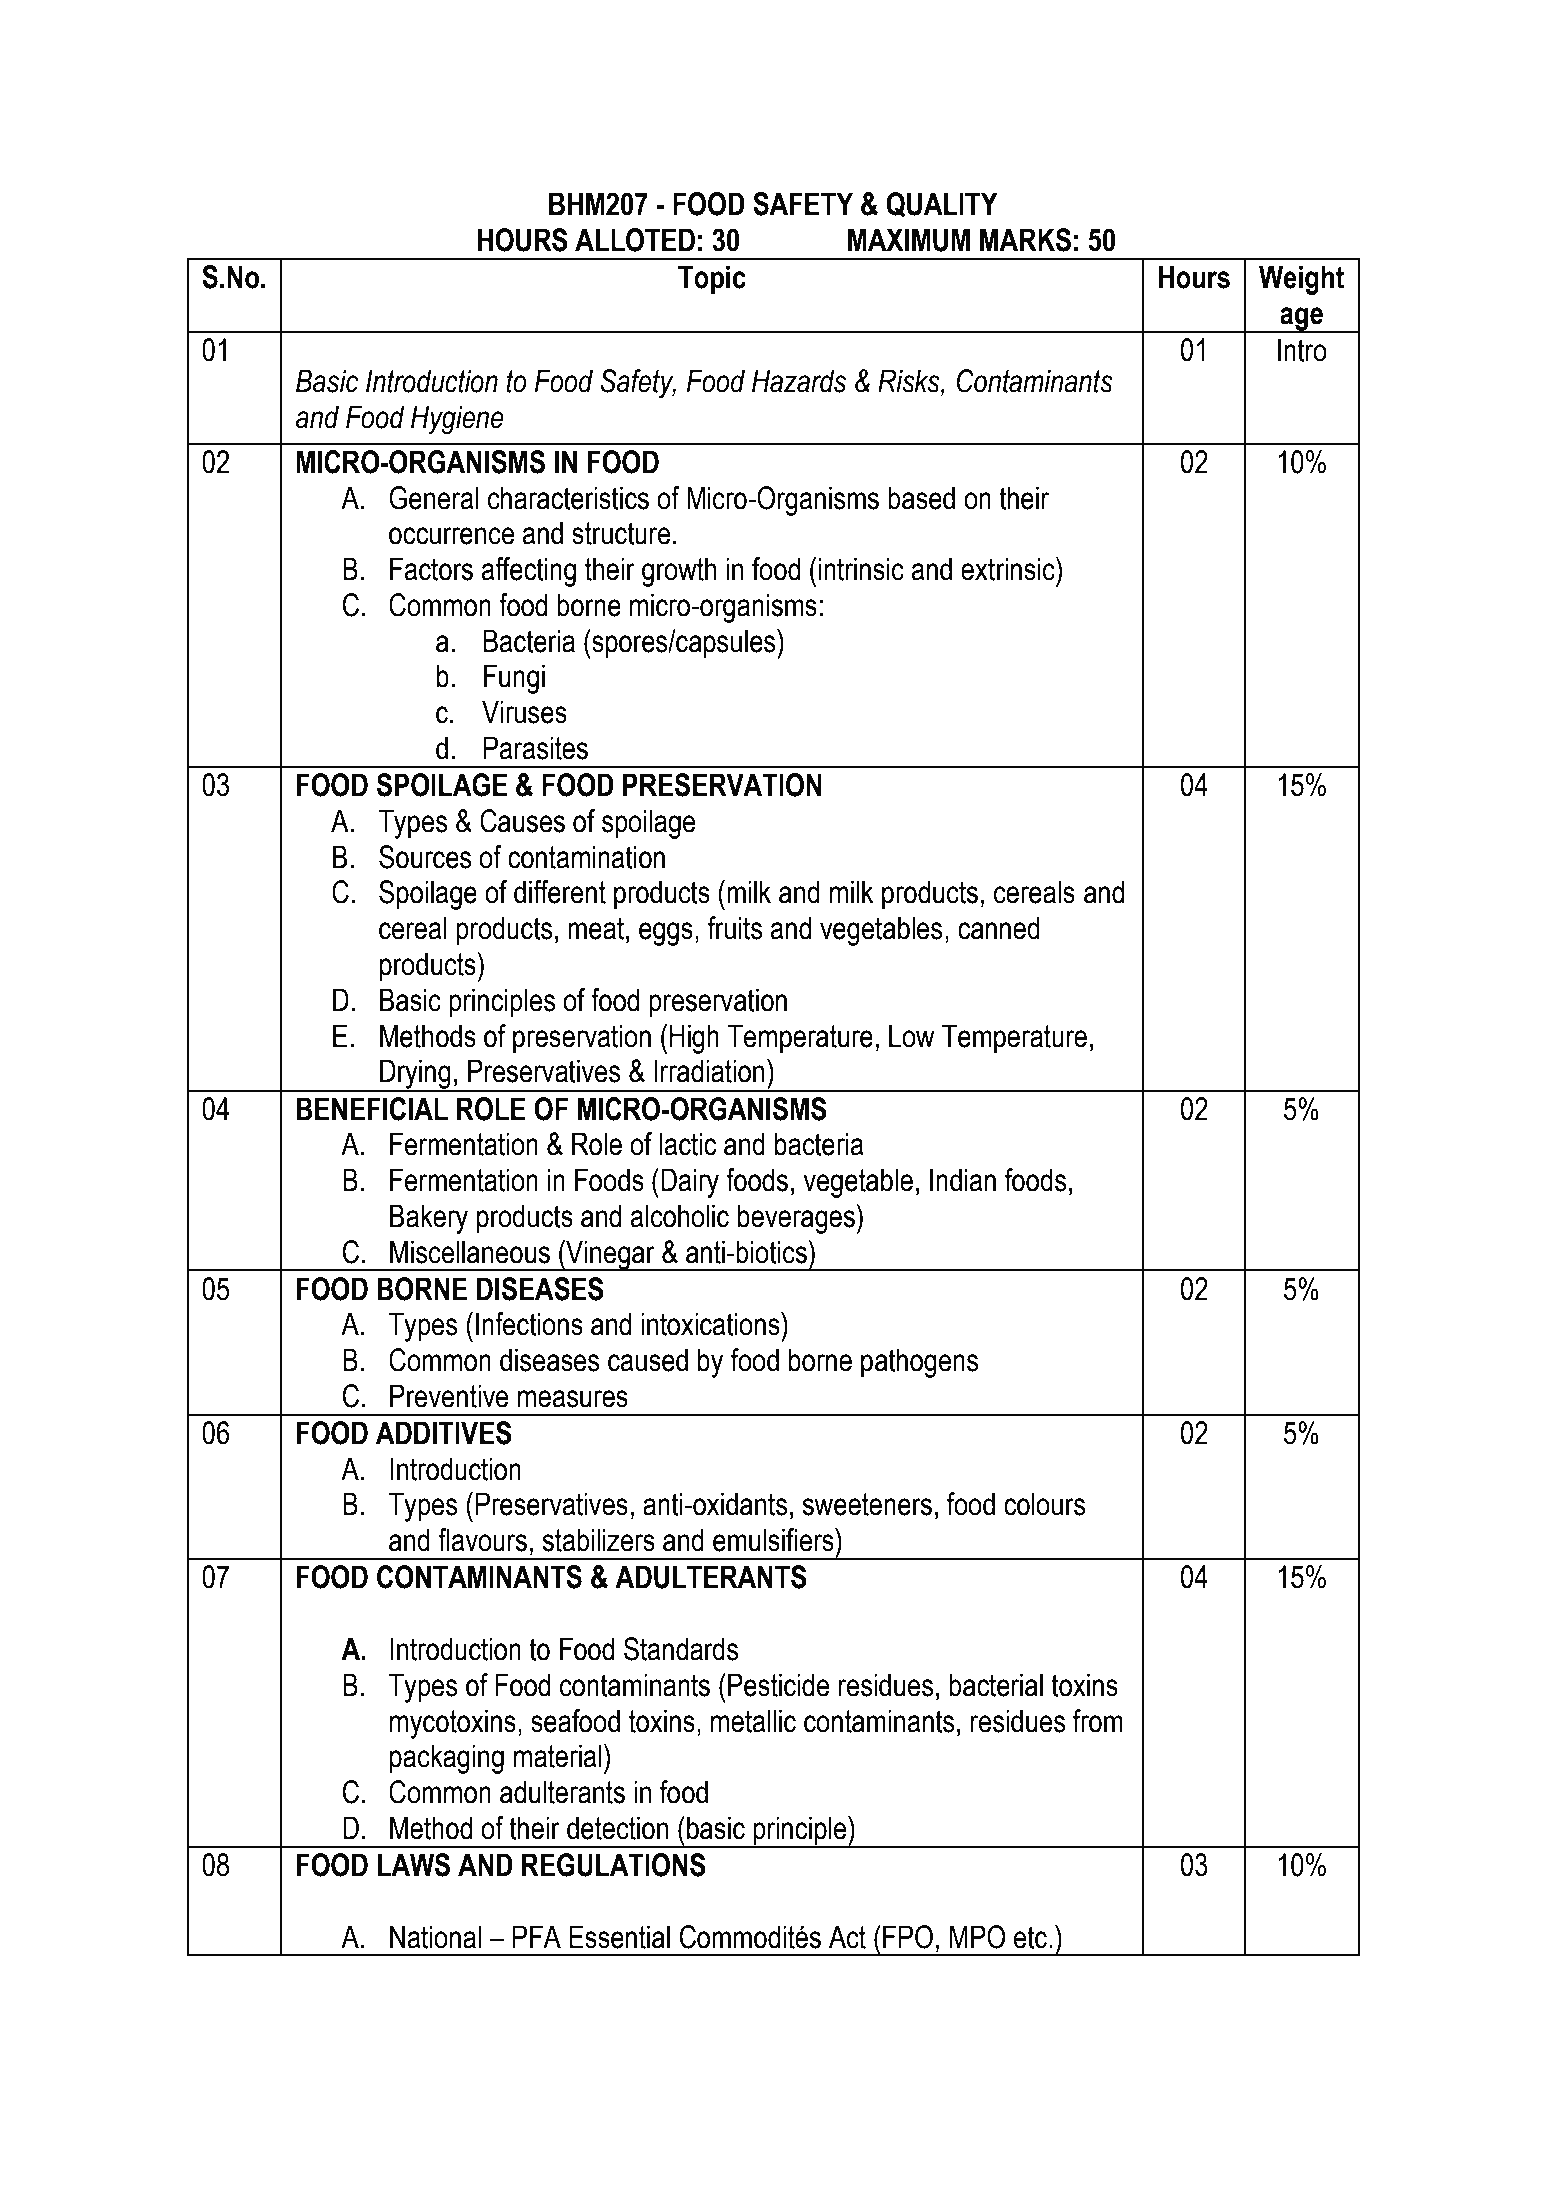  What do you see at coordinates (999, 928) in the image?
I see `canned` at bounding box center [999, 928].
